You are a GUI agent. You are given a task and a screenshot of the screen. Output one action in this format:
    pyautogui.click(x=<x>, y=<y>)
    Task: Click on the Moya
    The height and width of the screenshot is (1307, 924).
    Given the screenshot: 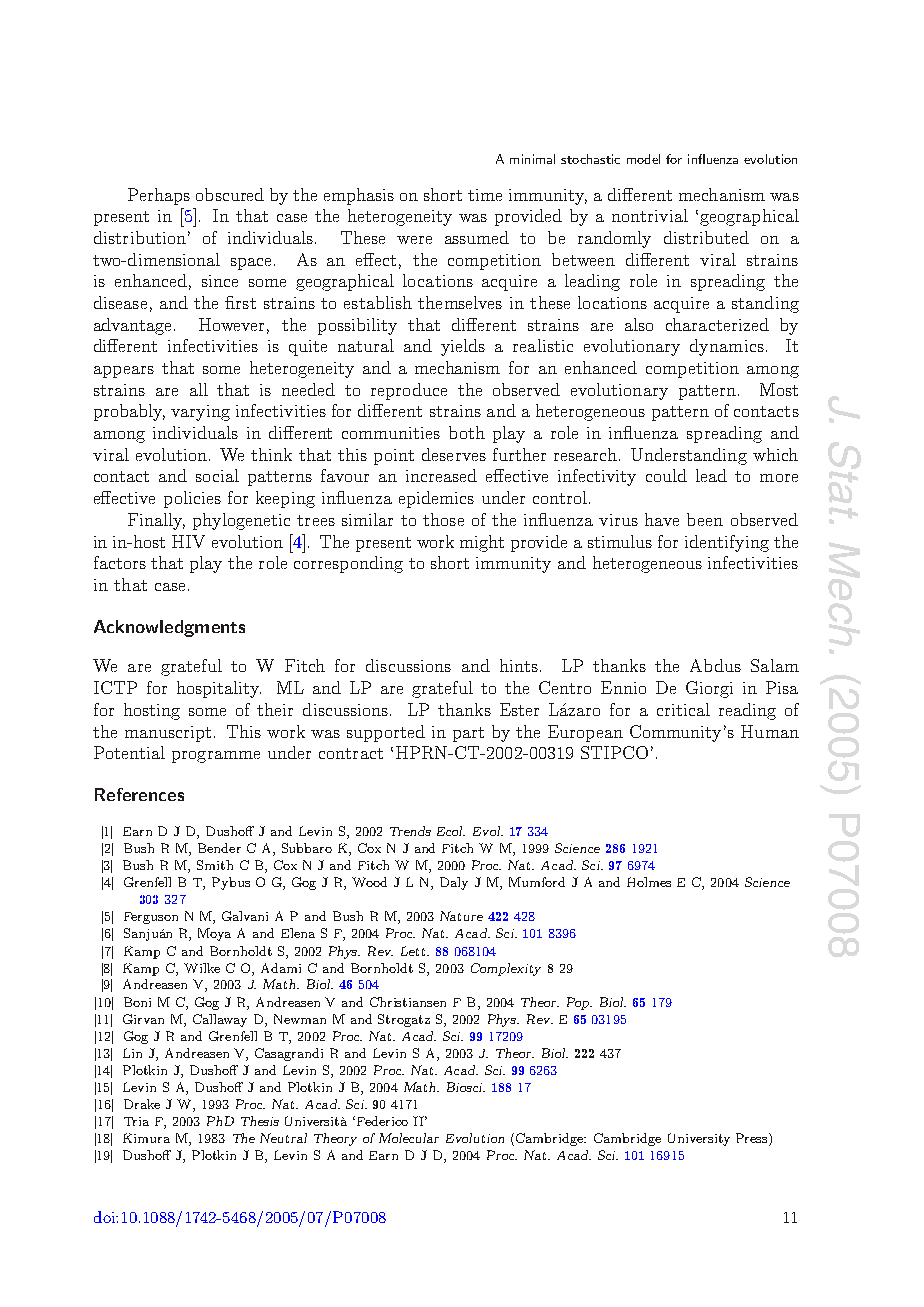 What is the action you would take?
    pyautogui.click(x=214, y=934)
